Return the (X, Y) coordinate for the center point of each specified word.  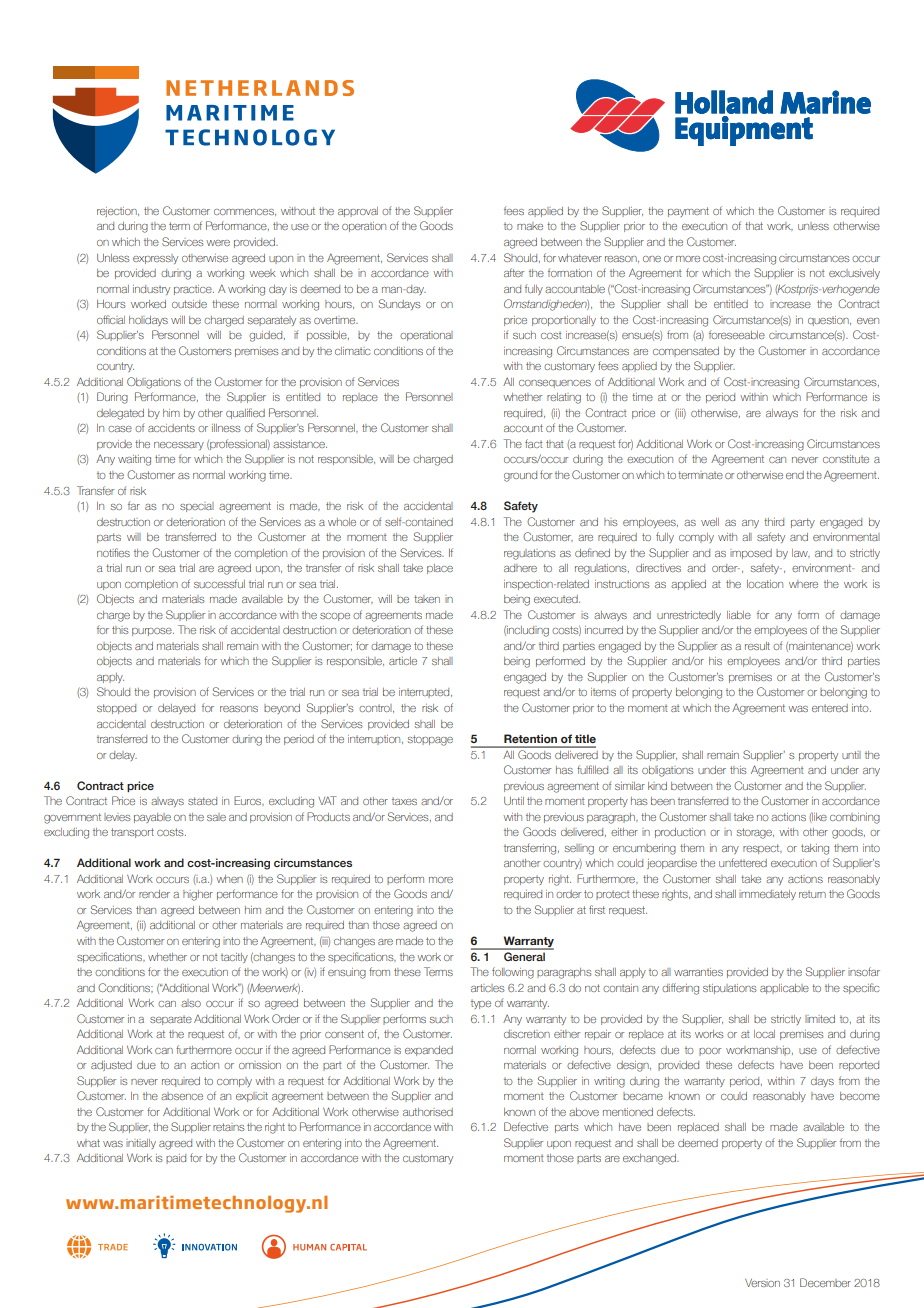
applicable (784, 989)
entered (830, 708)
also (191, 1003)
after (514, 272)
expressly (155, 259)
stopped (116, 709)
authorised (428, 1112)
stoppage (430, 740)
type (481, 1004)
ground (520, 476)
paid (176, 1159)
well (710, 522)
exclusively (854, 274)
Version (762, 1283)
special (197, 507)
